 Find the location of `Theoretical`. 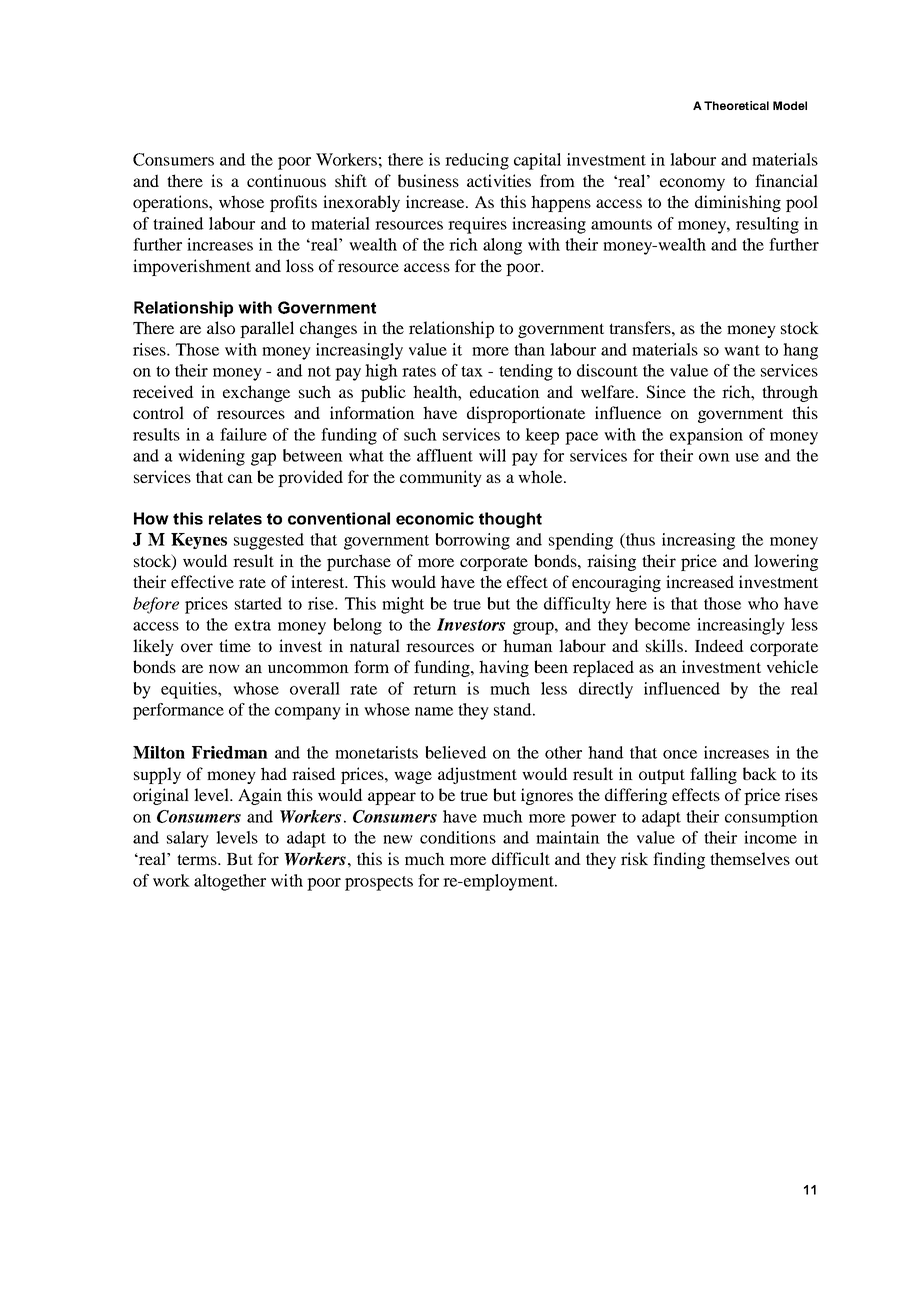

Theoretical is located at coordinates (736, 105).
